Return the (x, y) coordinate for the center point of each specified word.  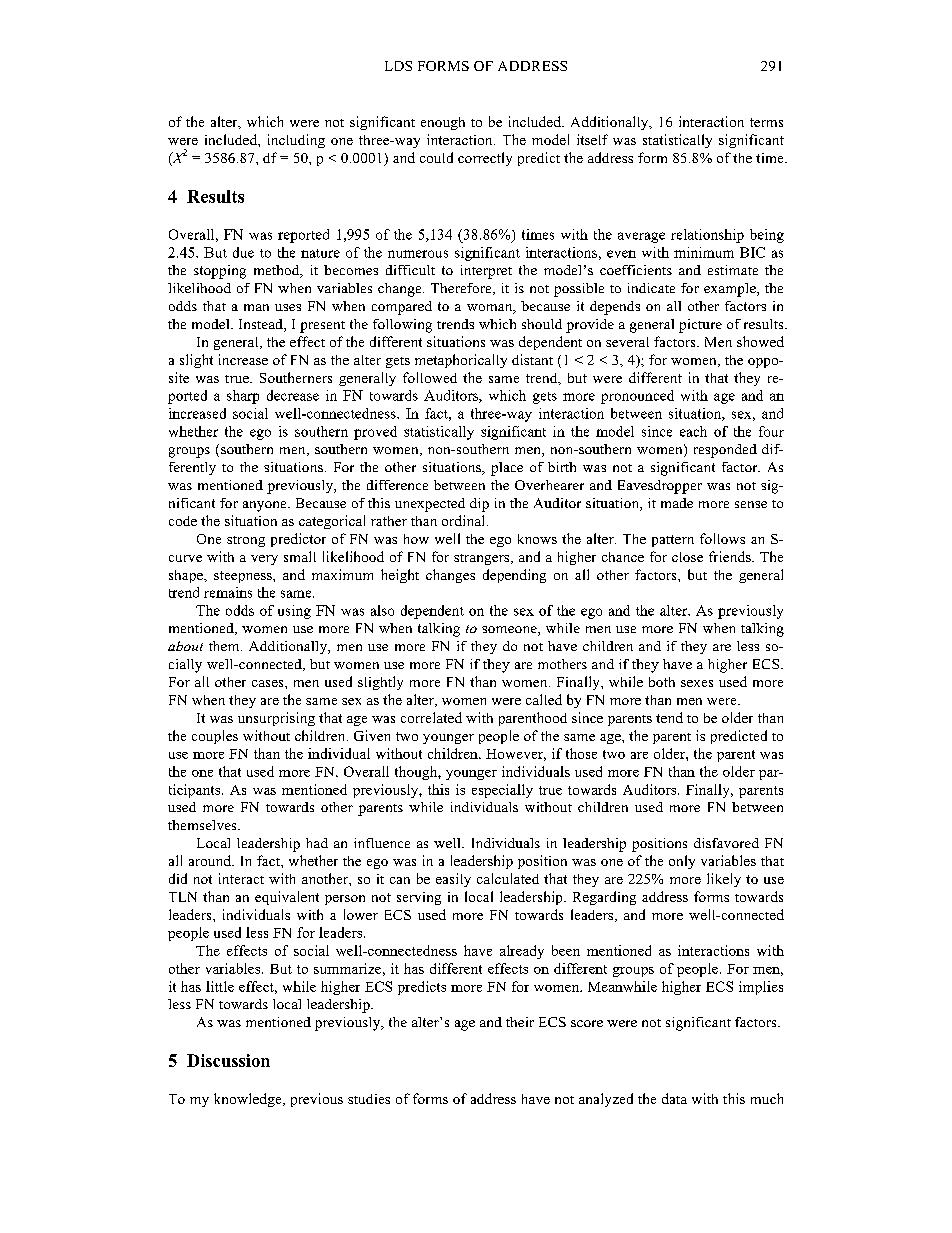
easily (453, 880)
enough (443, 123)
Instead (262, 325)
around (211, 860)
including (296, 141)
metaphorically (461, 361)
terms (766, 122)
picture (700, 326)
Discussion (228, 1060)
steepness (244, 577)
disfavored (726, 843)
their (520, 1022)
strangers (483, 559)
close (687, 557)
